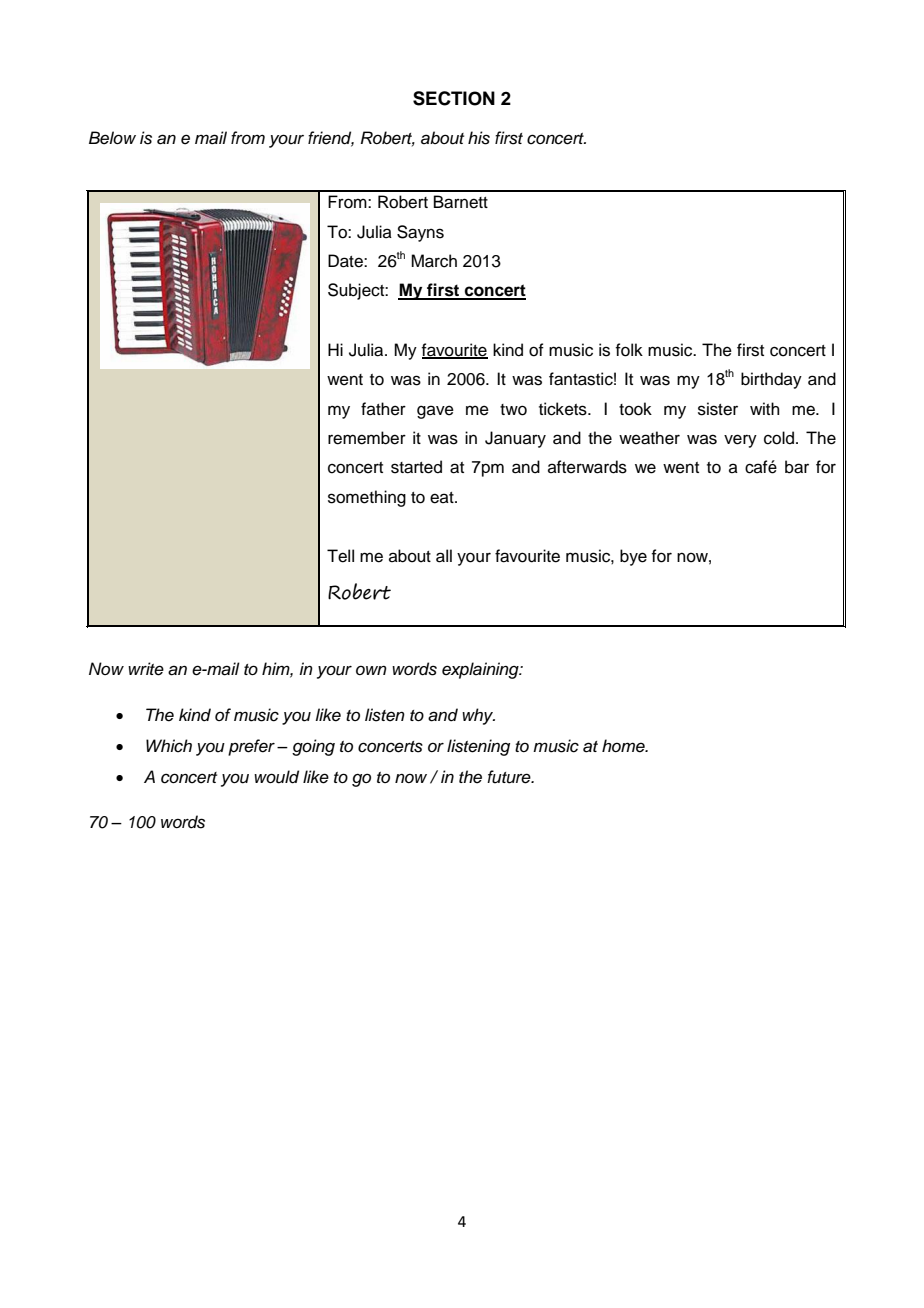 This screenshot has width=924, height=1308. What do you see at coordinates (629, 350) in the screenshot?
I see `folk` at bounding box center [629, 350].
